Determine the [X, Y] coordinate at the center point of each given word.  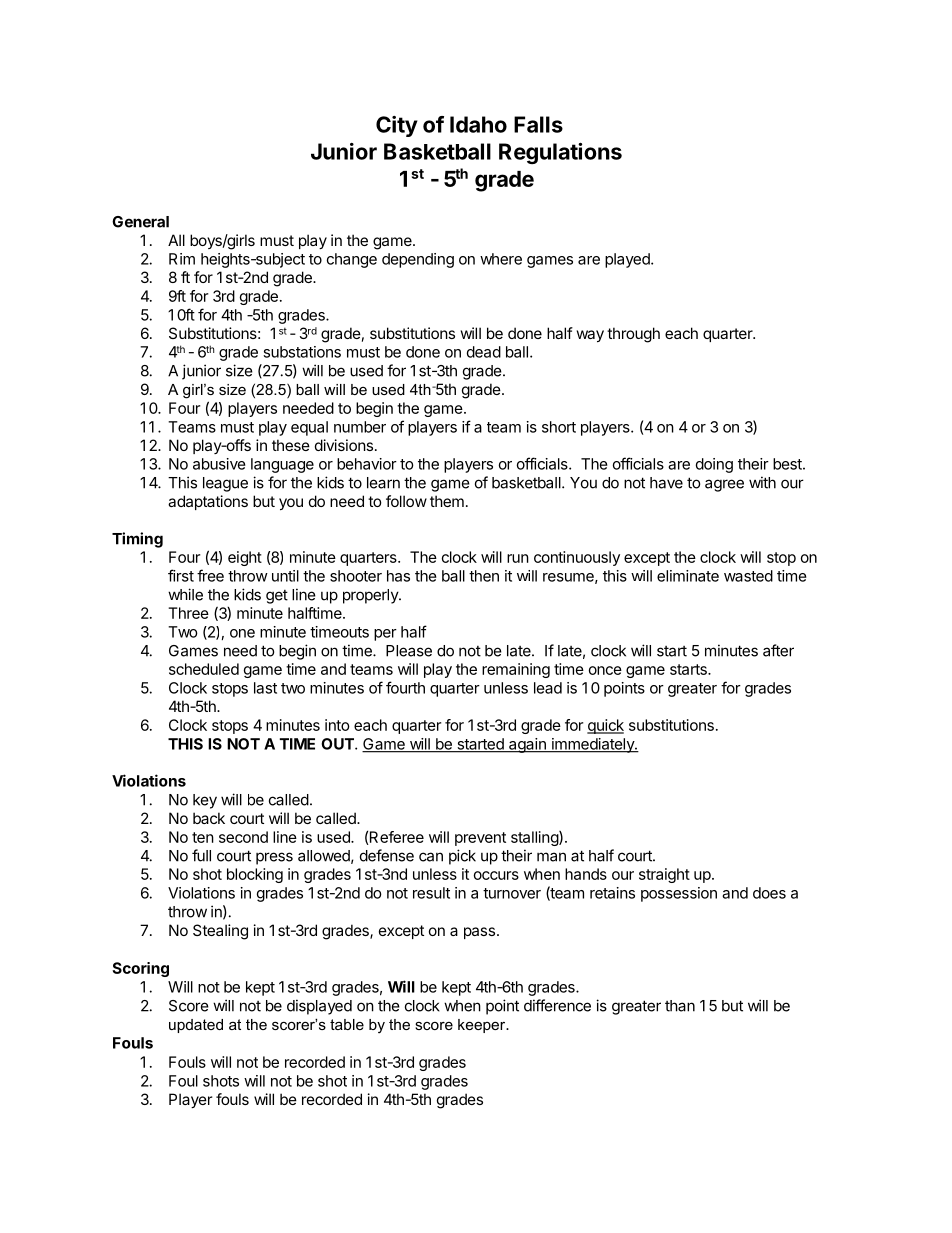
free [210, 575]
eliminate [688, 576]
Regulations [560, 153]
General [140, 222]
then [484, 576]
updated [196, 1026]
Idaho [478, 124]
